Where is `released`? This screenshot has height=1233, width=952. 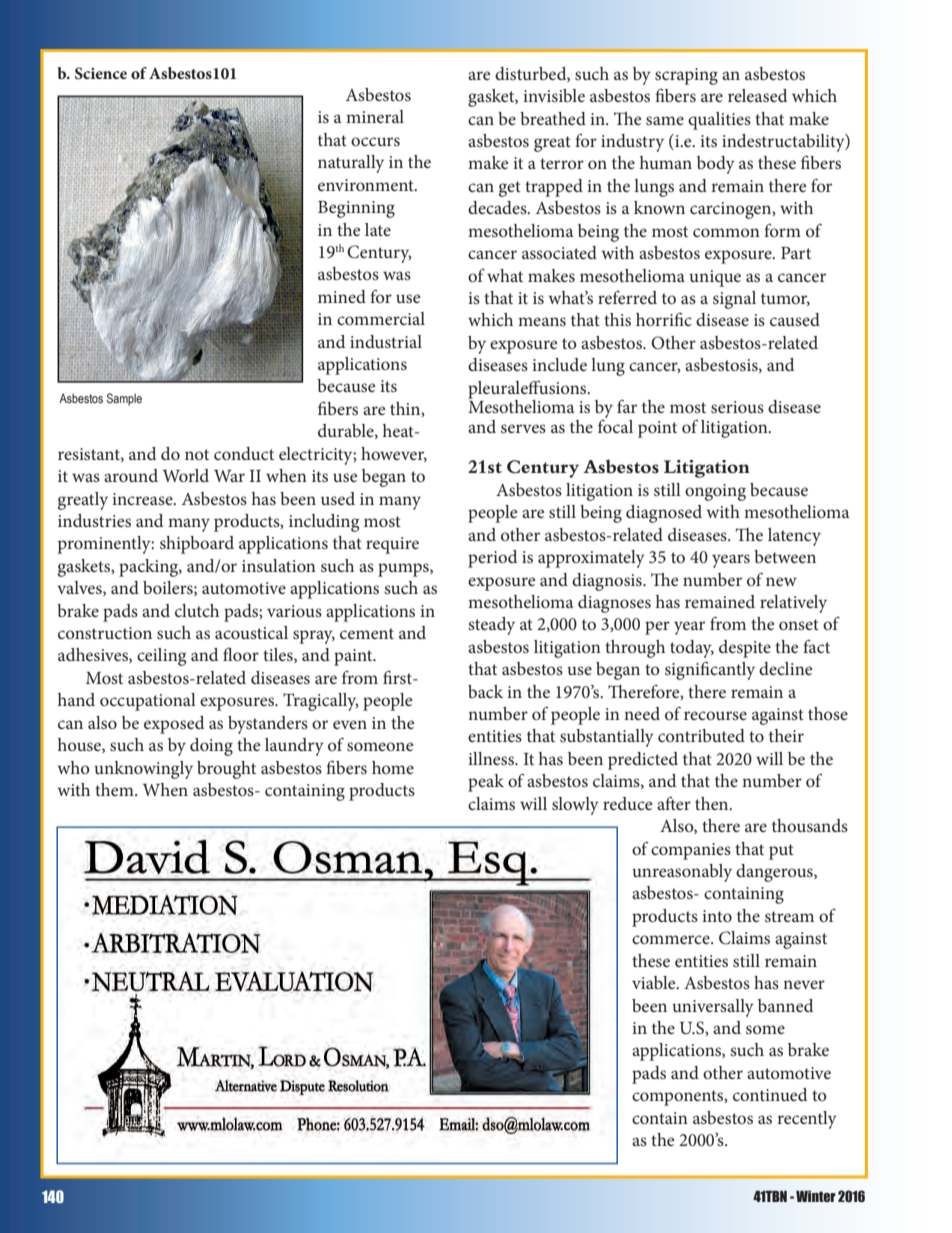
released is located at coordinates (757, 95).
